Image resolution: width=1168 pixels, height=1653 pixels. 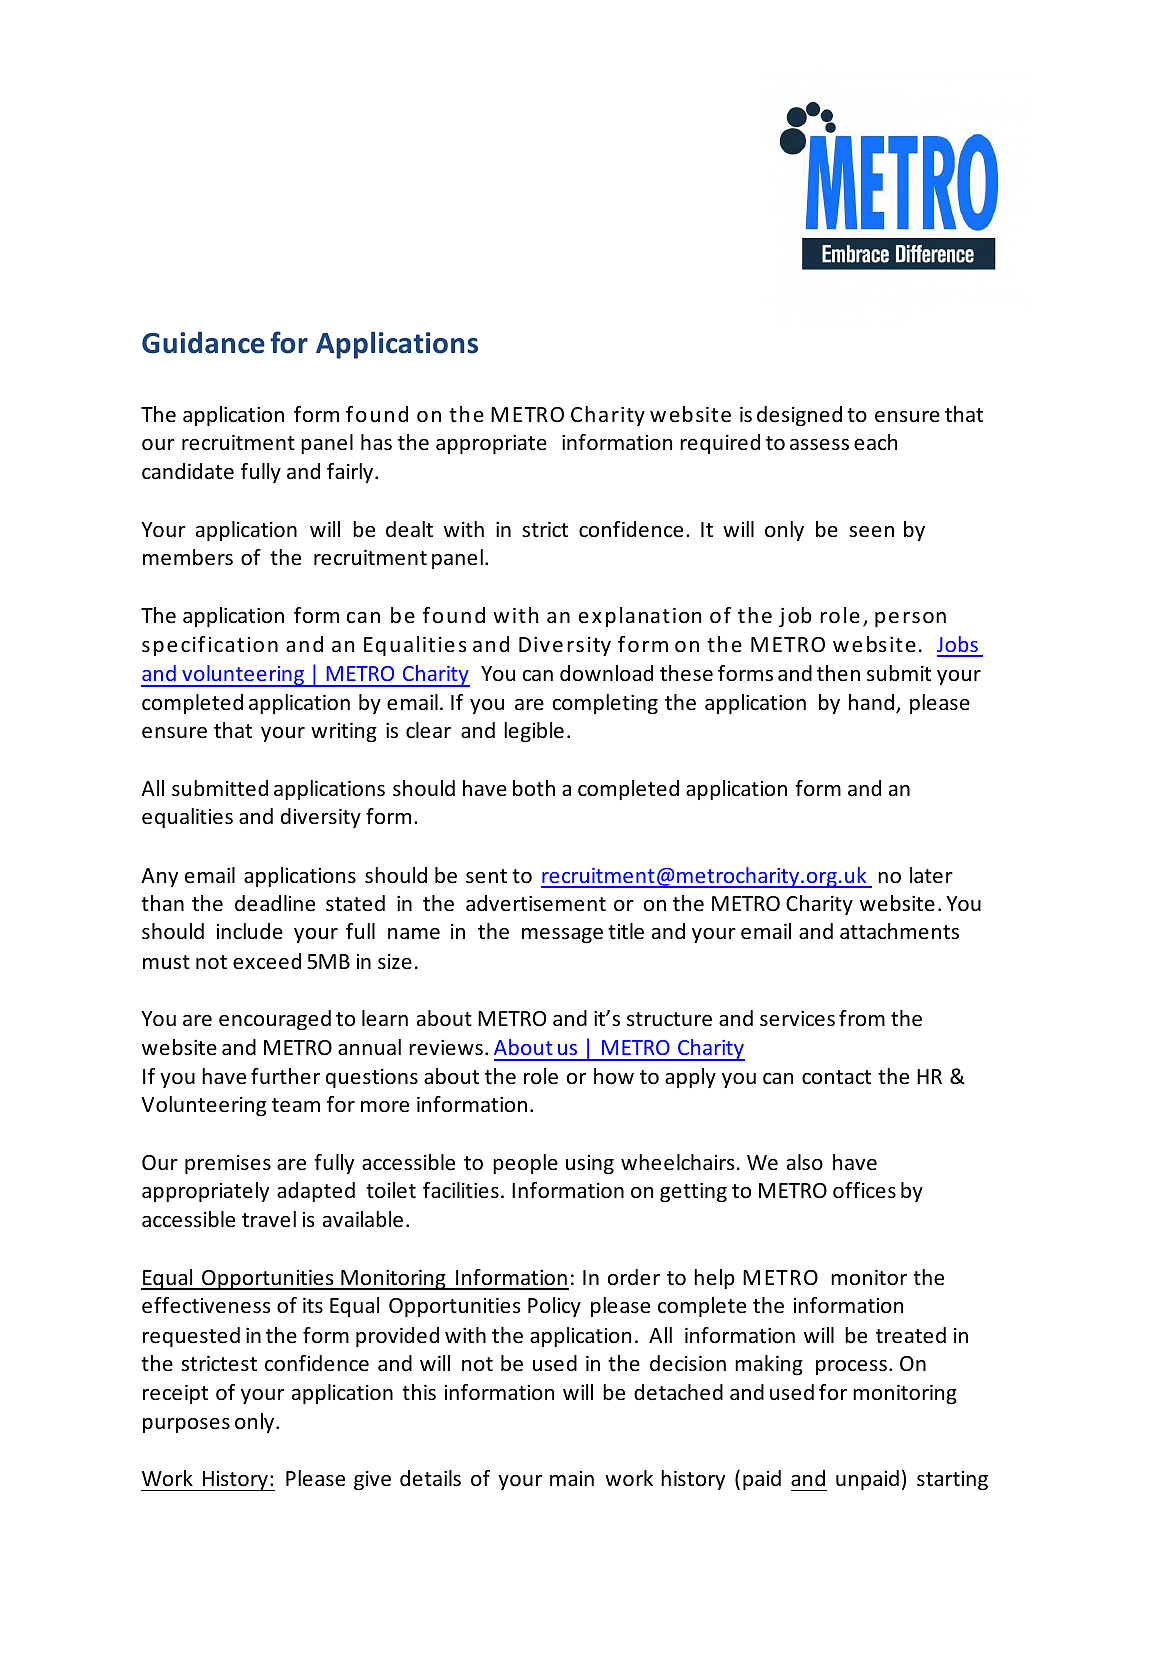 I want to click on main, so click(x=572, y=1478).
